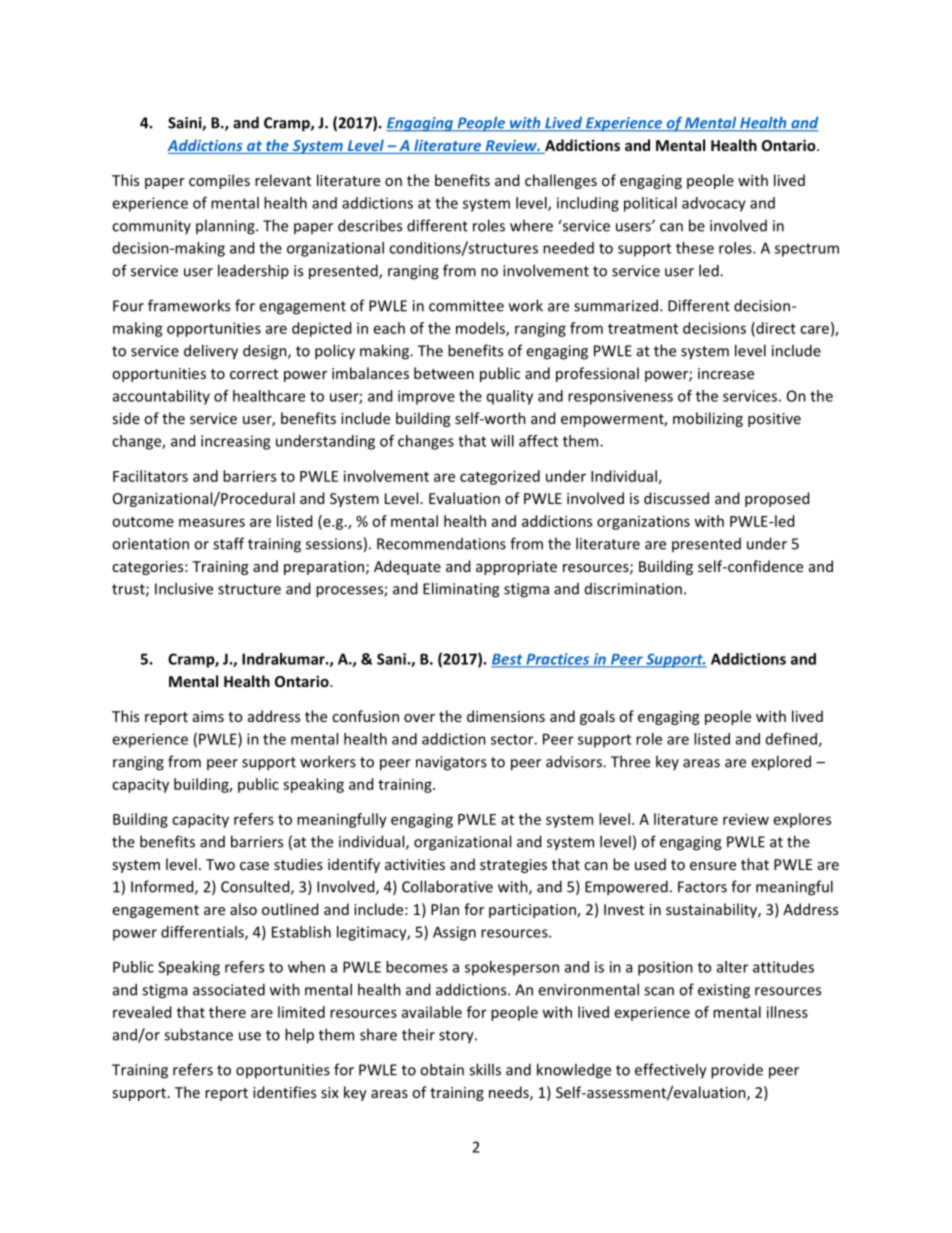 Image resolution: width=952 pixels, height=1233 pixels. What do you see at coordinates (485, 1069) in the screenshot?
I see `skills` at bounding box center [485, 1069].
